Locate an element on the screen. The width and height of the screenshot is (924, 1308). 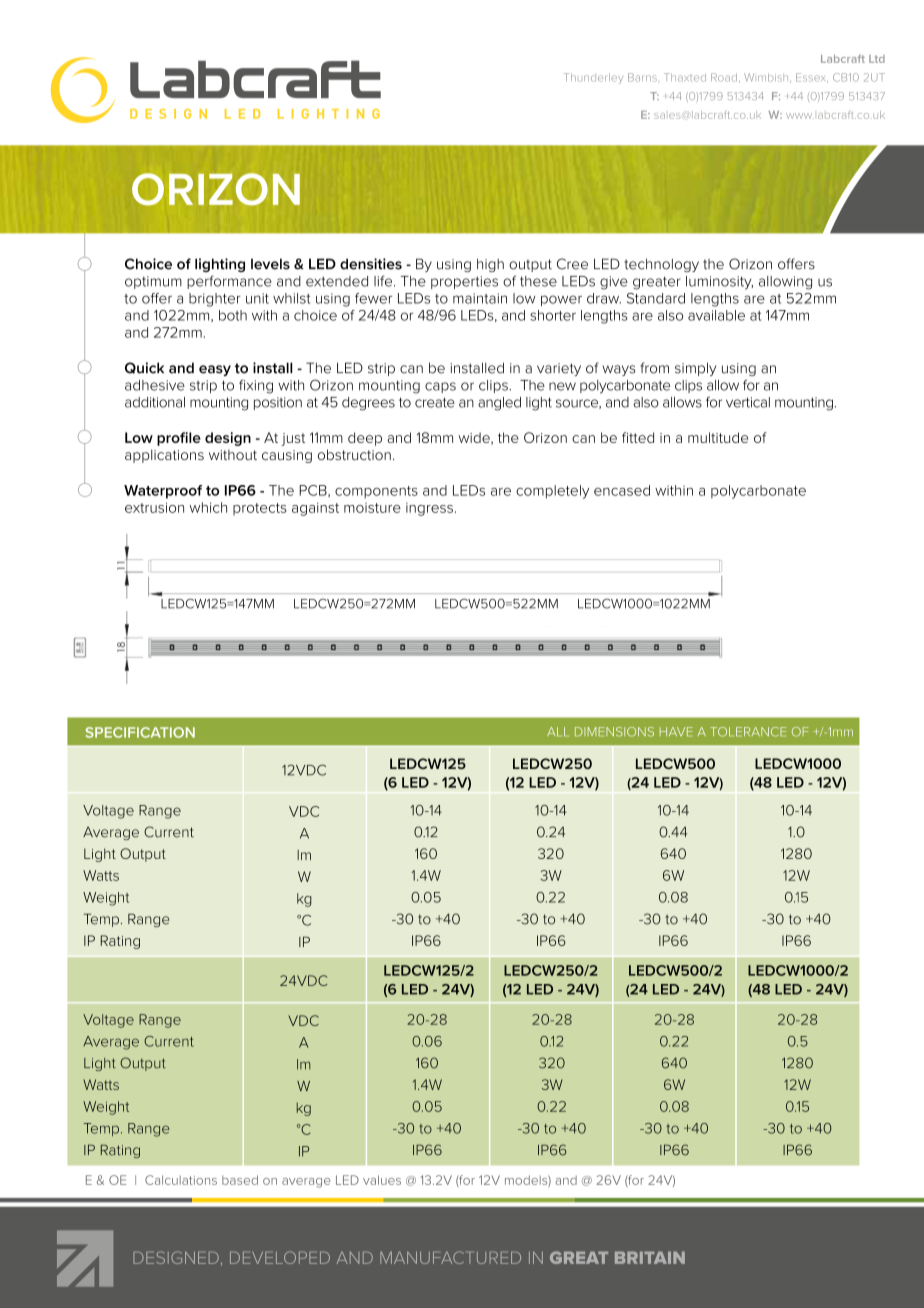
DIMENSIONS is located at coordinates (614, 732).
